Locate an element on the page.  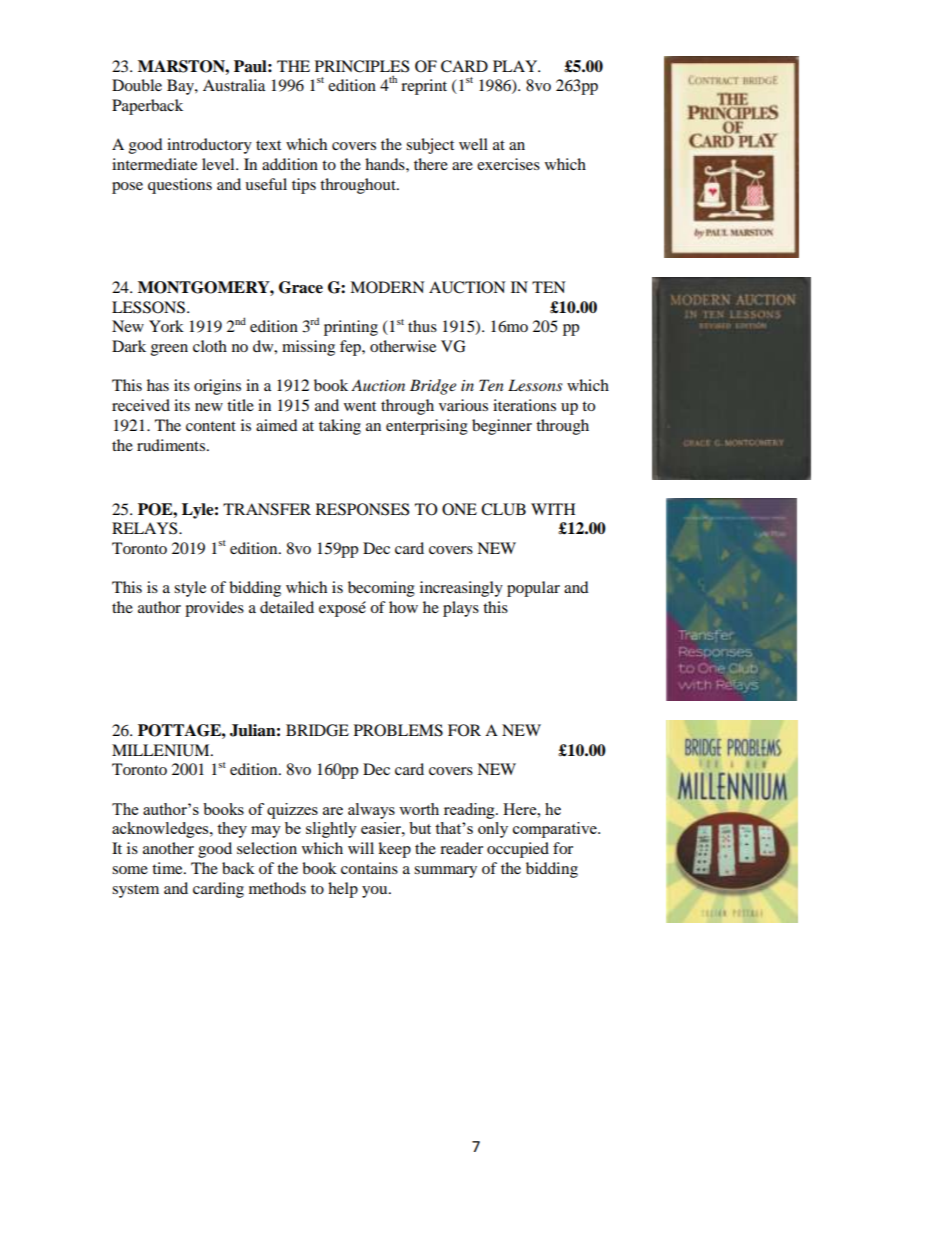
occupied is located at coordinates (518, 850).
